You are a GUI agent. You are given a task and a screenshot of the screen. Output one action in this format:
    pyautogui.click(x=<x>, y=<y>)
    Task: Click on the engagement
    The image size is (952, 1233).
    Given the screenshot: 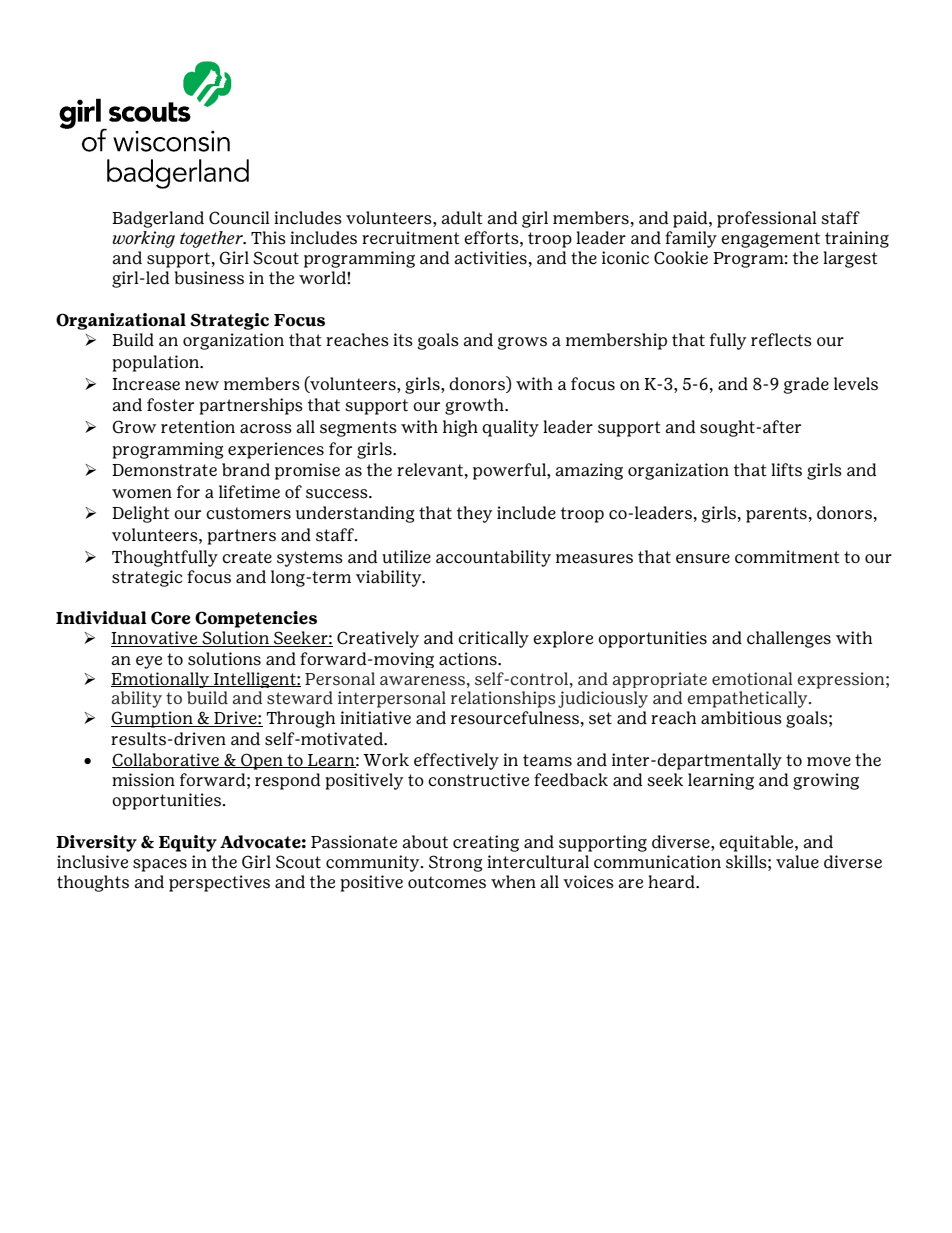 What is the action you would take?
    pyautogui.click(x=770, y=240)
